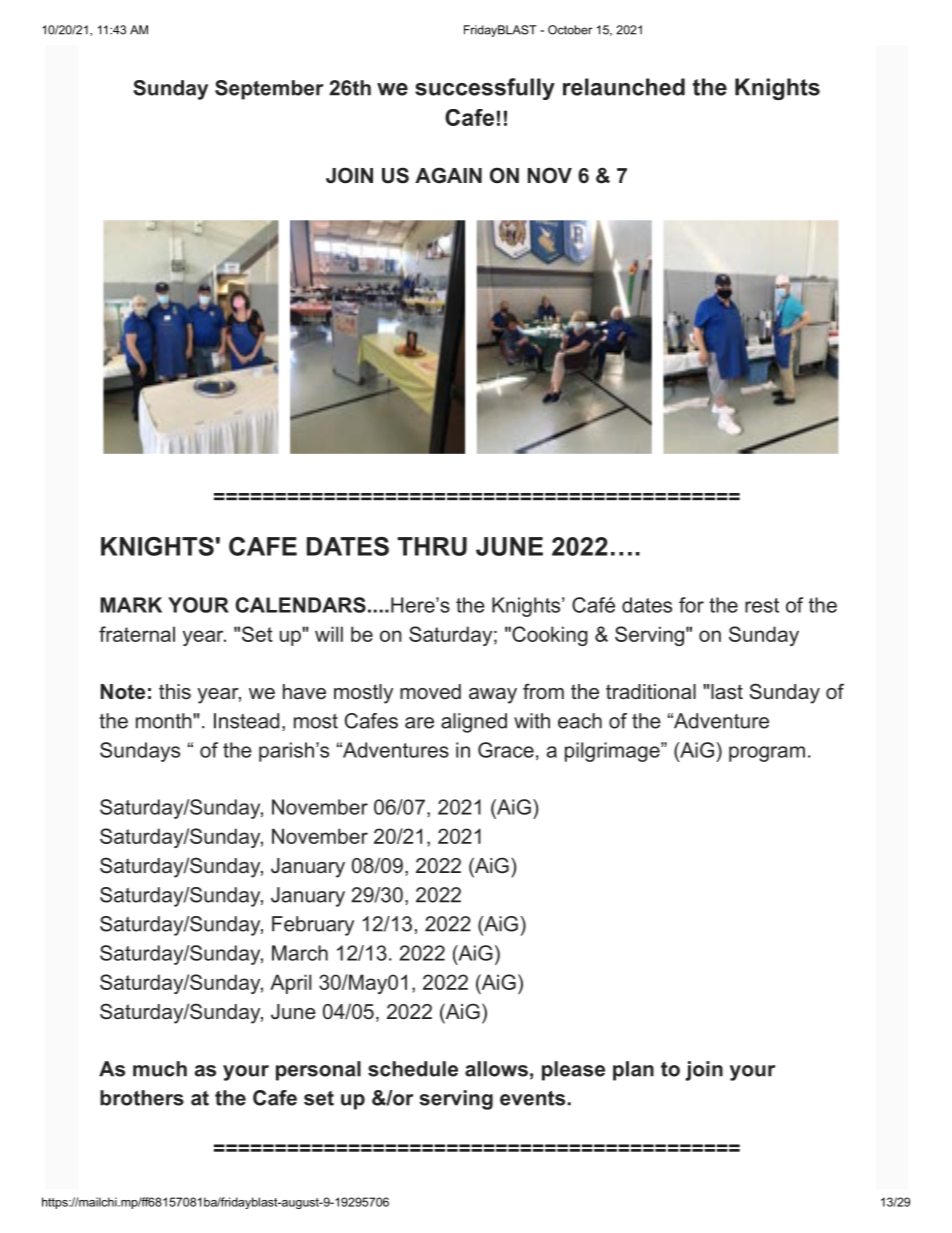  What do you see at coordinates (448, 175) in the screenshot?
I see `AGAIN` at bounding box center [448, 175].
